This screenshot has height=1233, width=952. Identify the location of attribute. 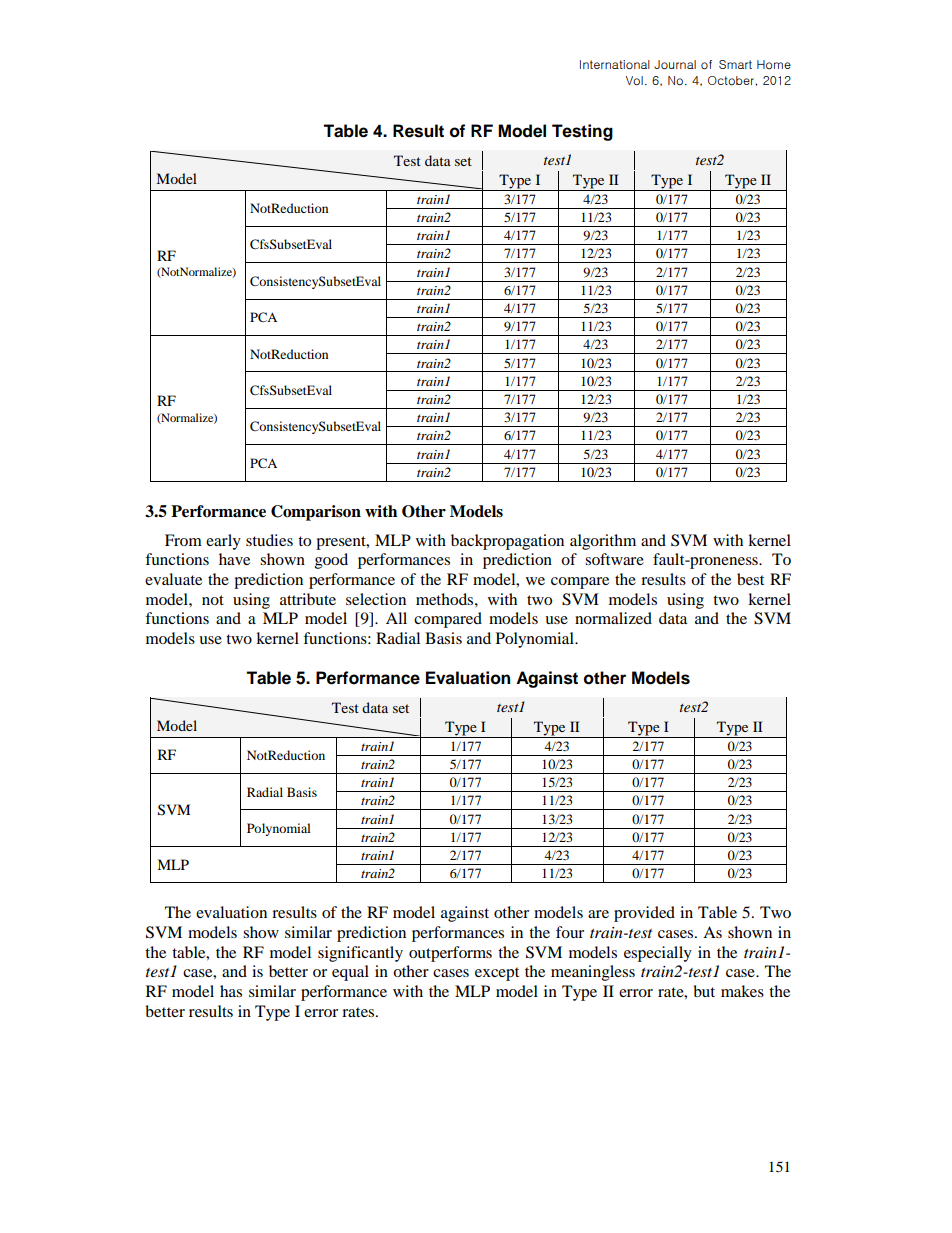
(308, 599).
